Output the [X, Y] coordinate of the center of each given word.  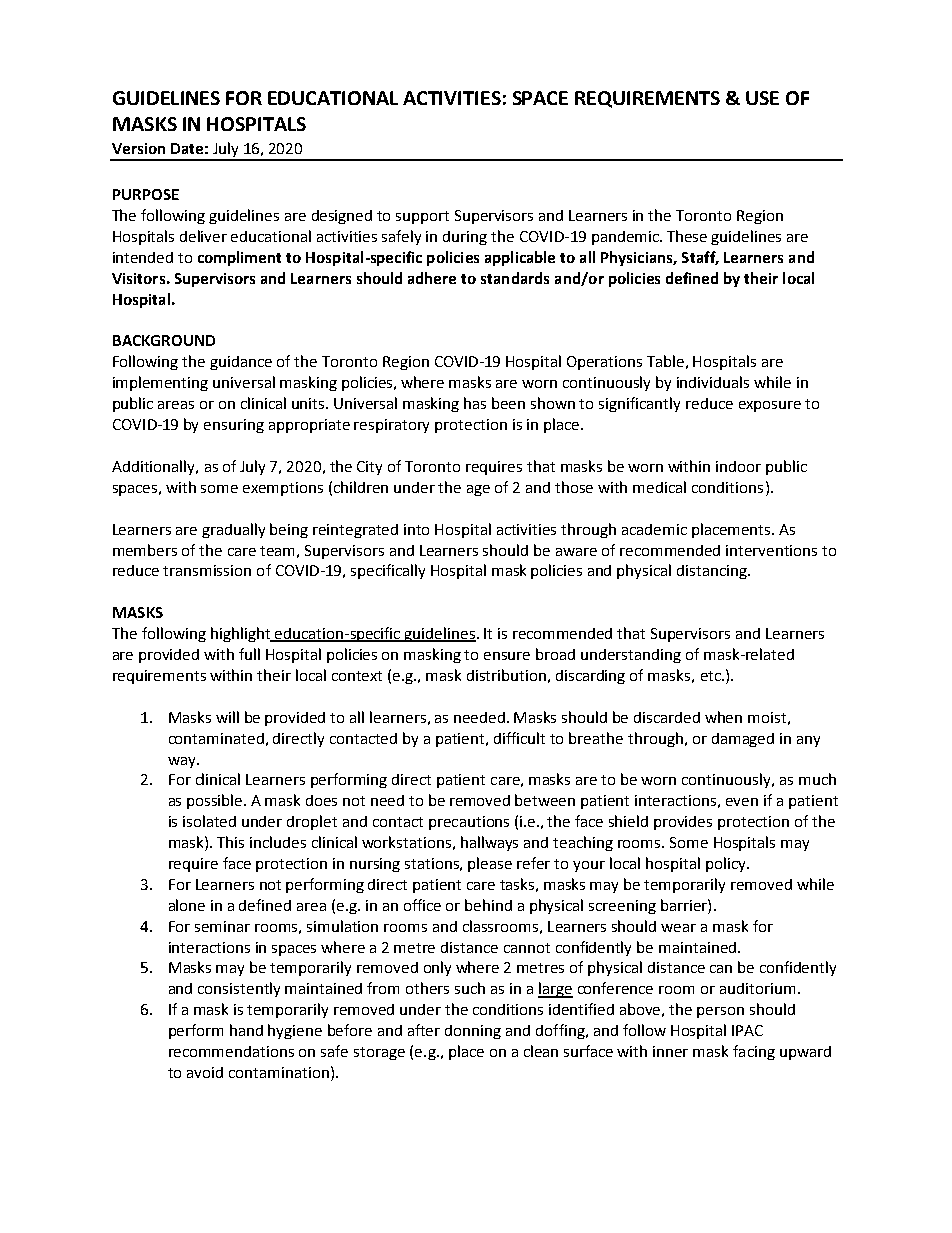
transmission [207, 570]
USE [762, 98]
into [416, 529]
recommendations [231, 1051]
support [422, 217]
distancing [713, 572]
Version [138, 148]
